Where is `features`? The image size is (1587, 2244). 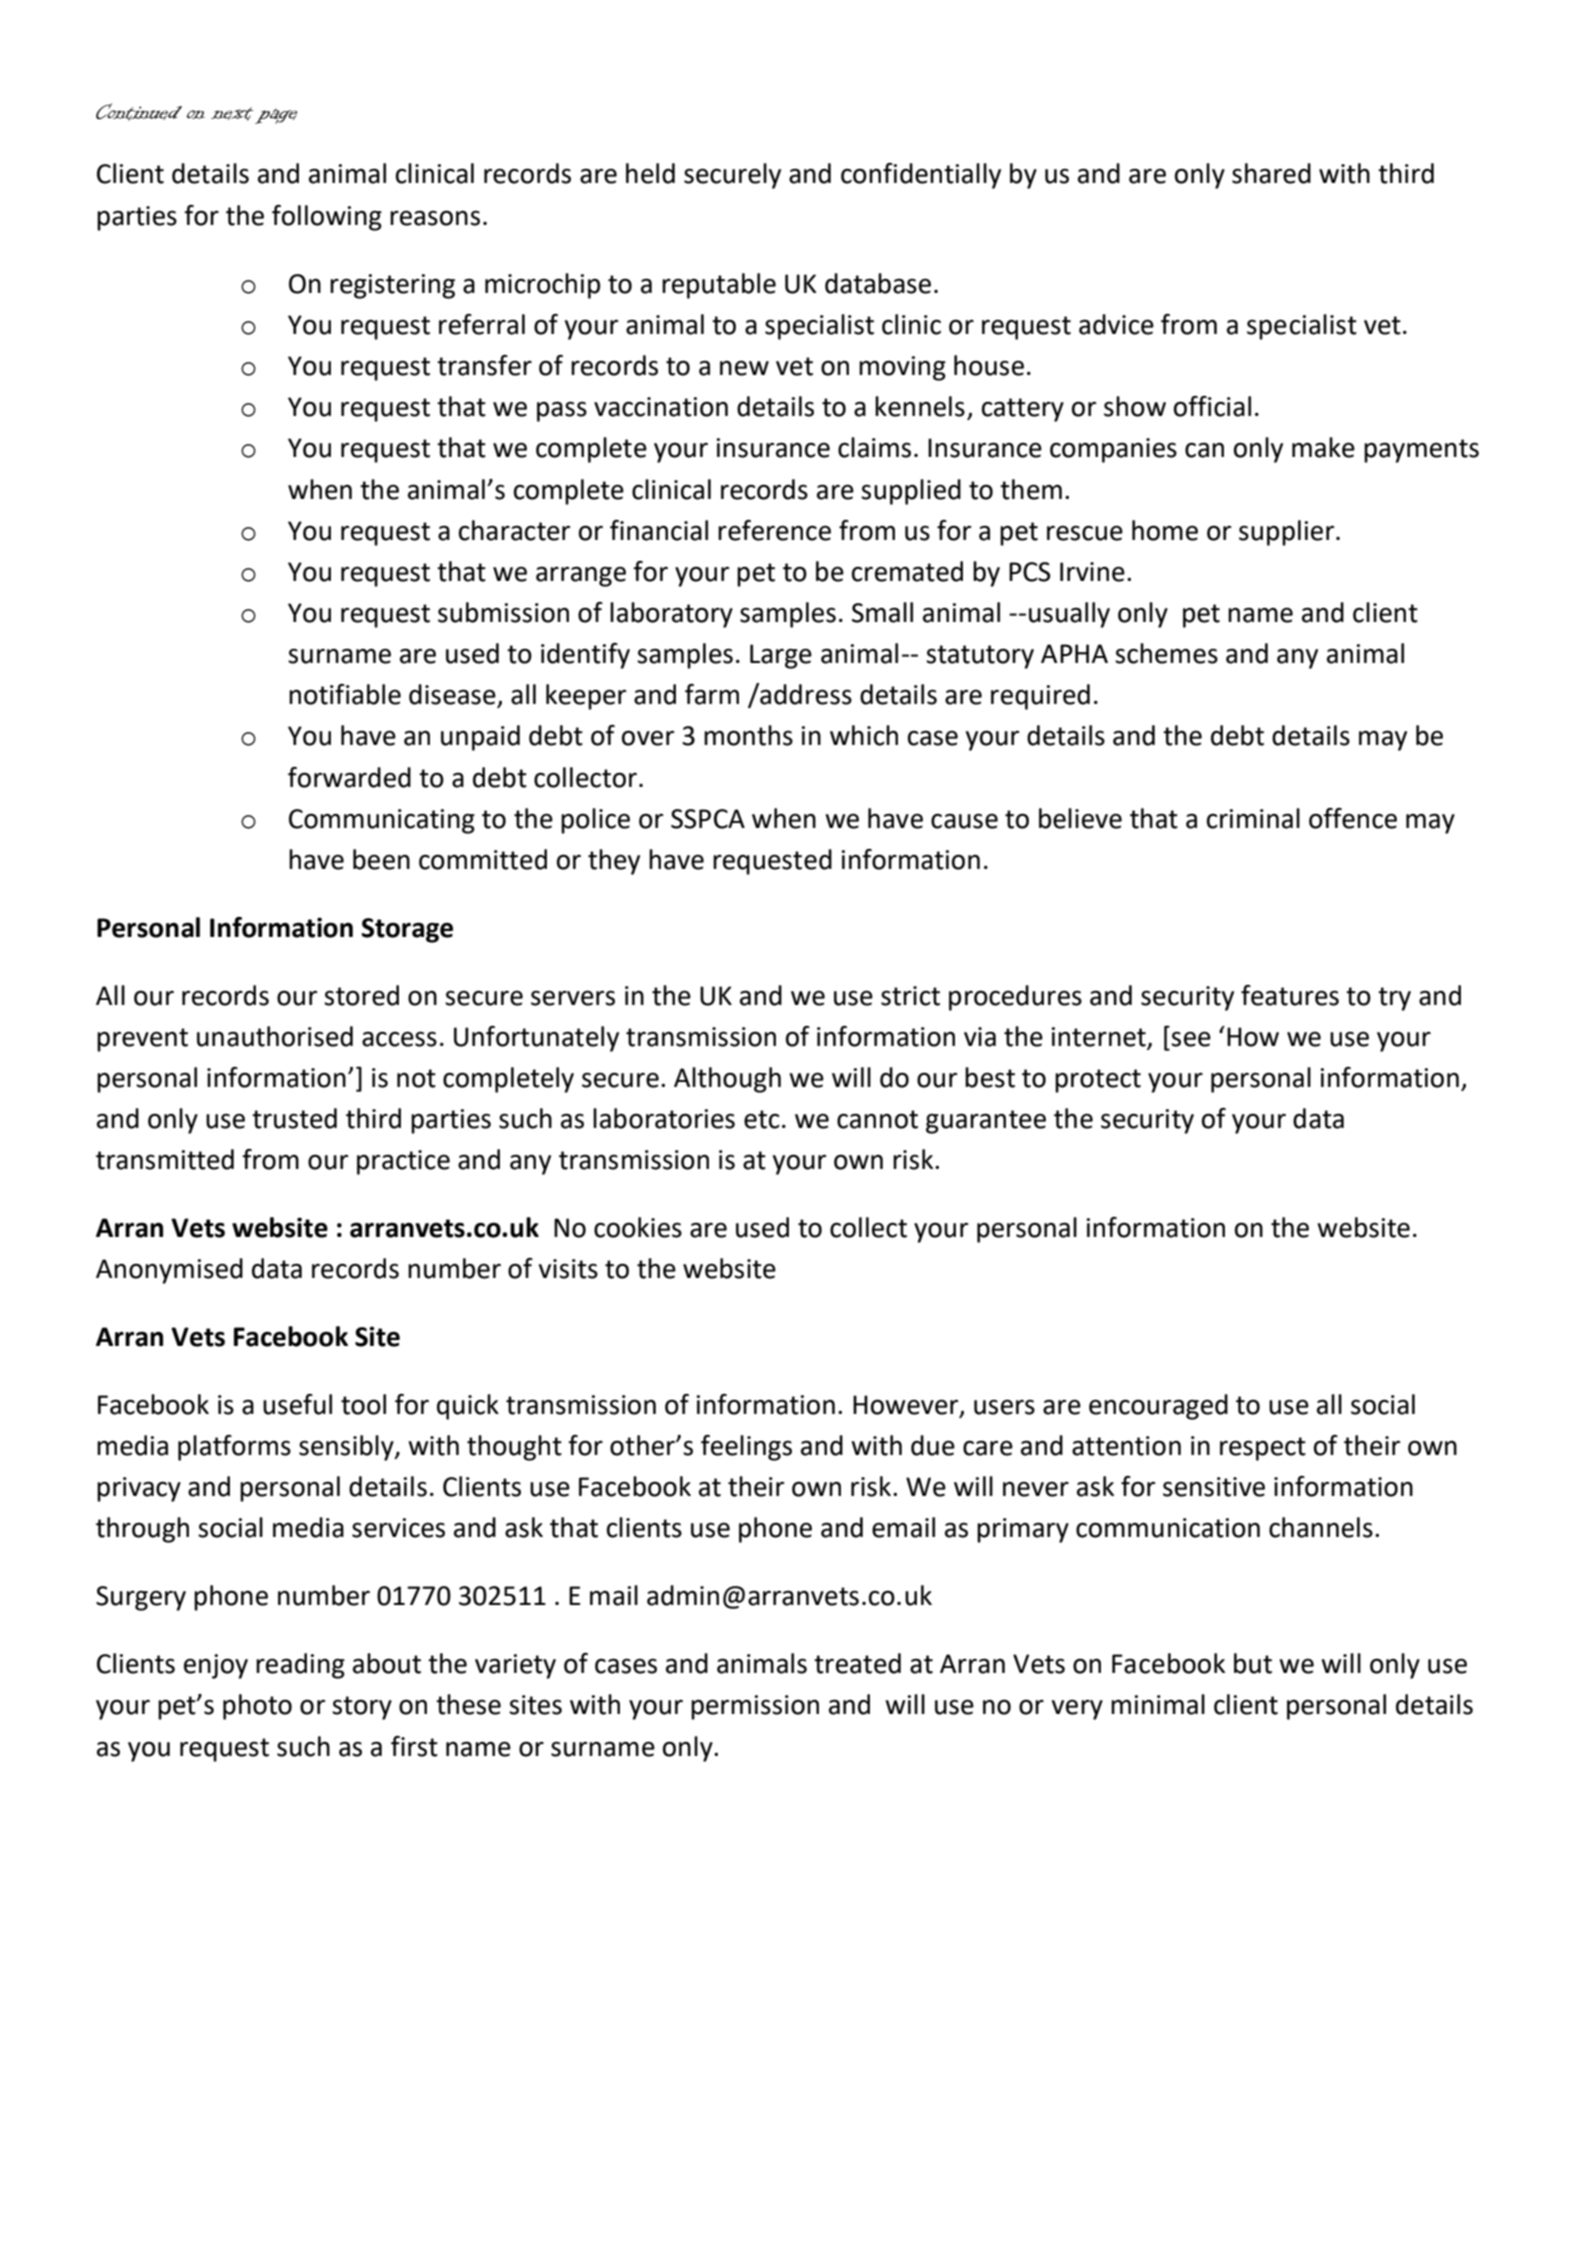 features is located at coordinates (1290, 995).
